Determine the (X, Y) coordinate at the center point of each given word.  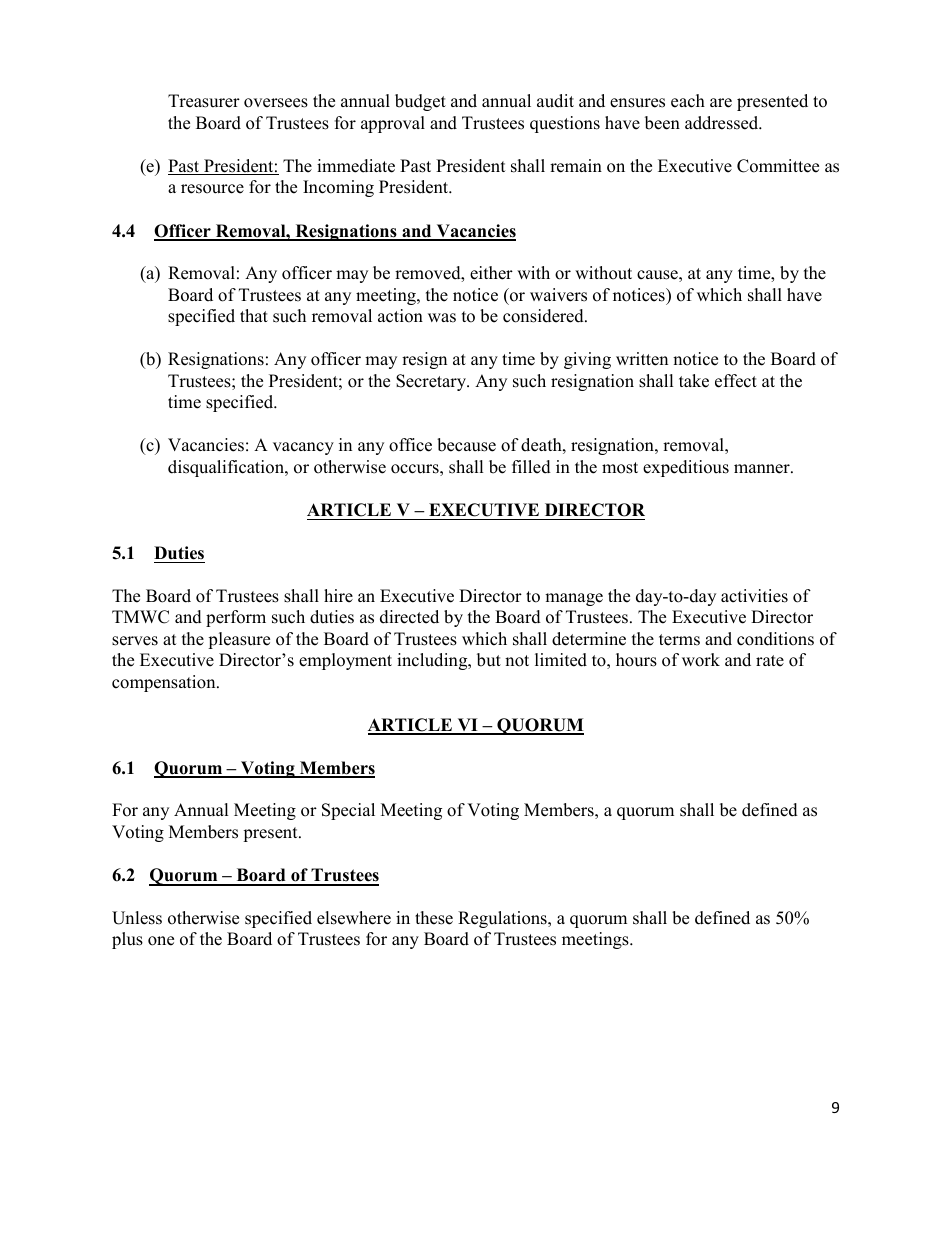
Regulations (503, 919)
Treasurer (204, 101)
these (434, 918)
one (161, 941)
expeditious (686, 468)
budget (420, 102)
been (662, 123)
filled (531, 467)
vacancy (303, 448)
